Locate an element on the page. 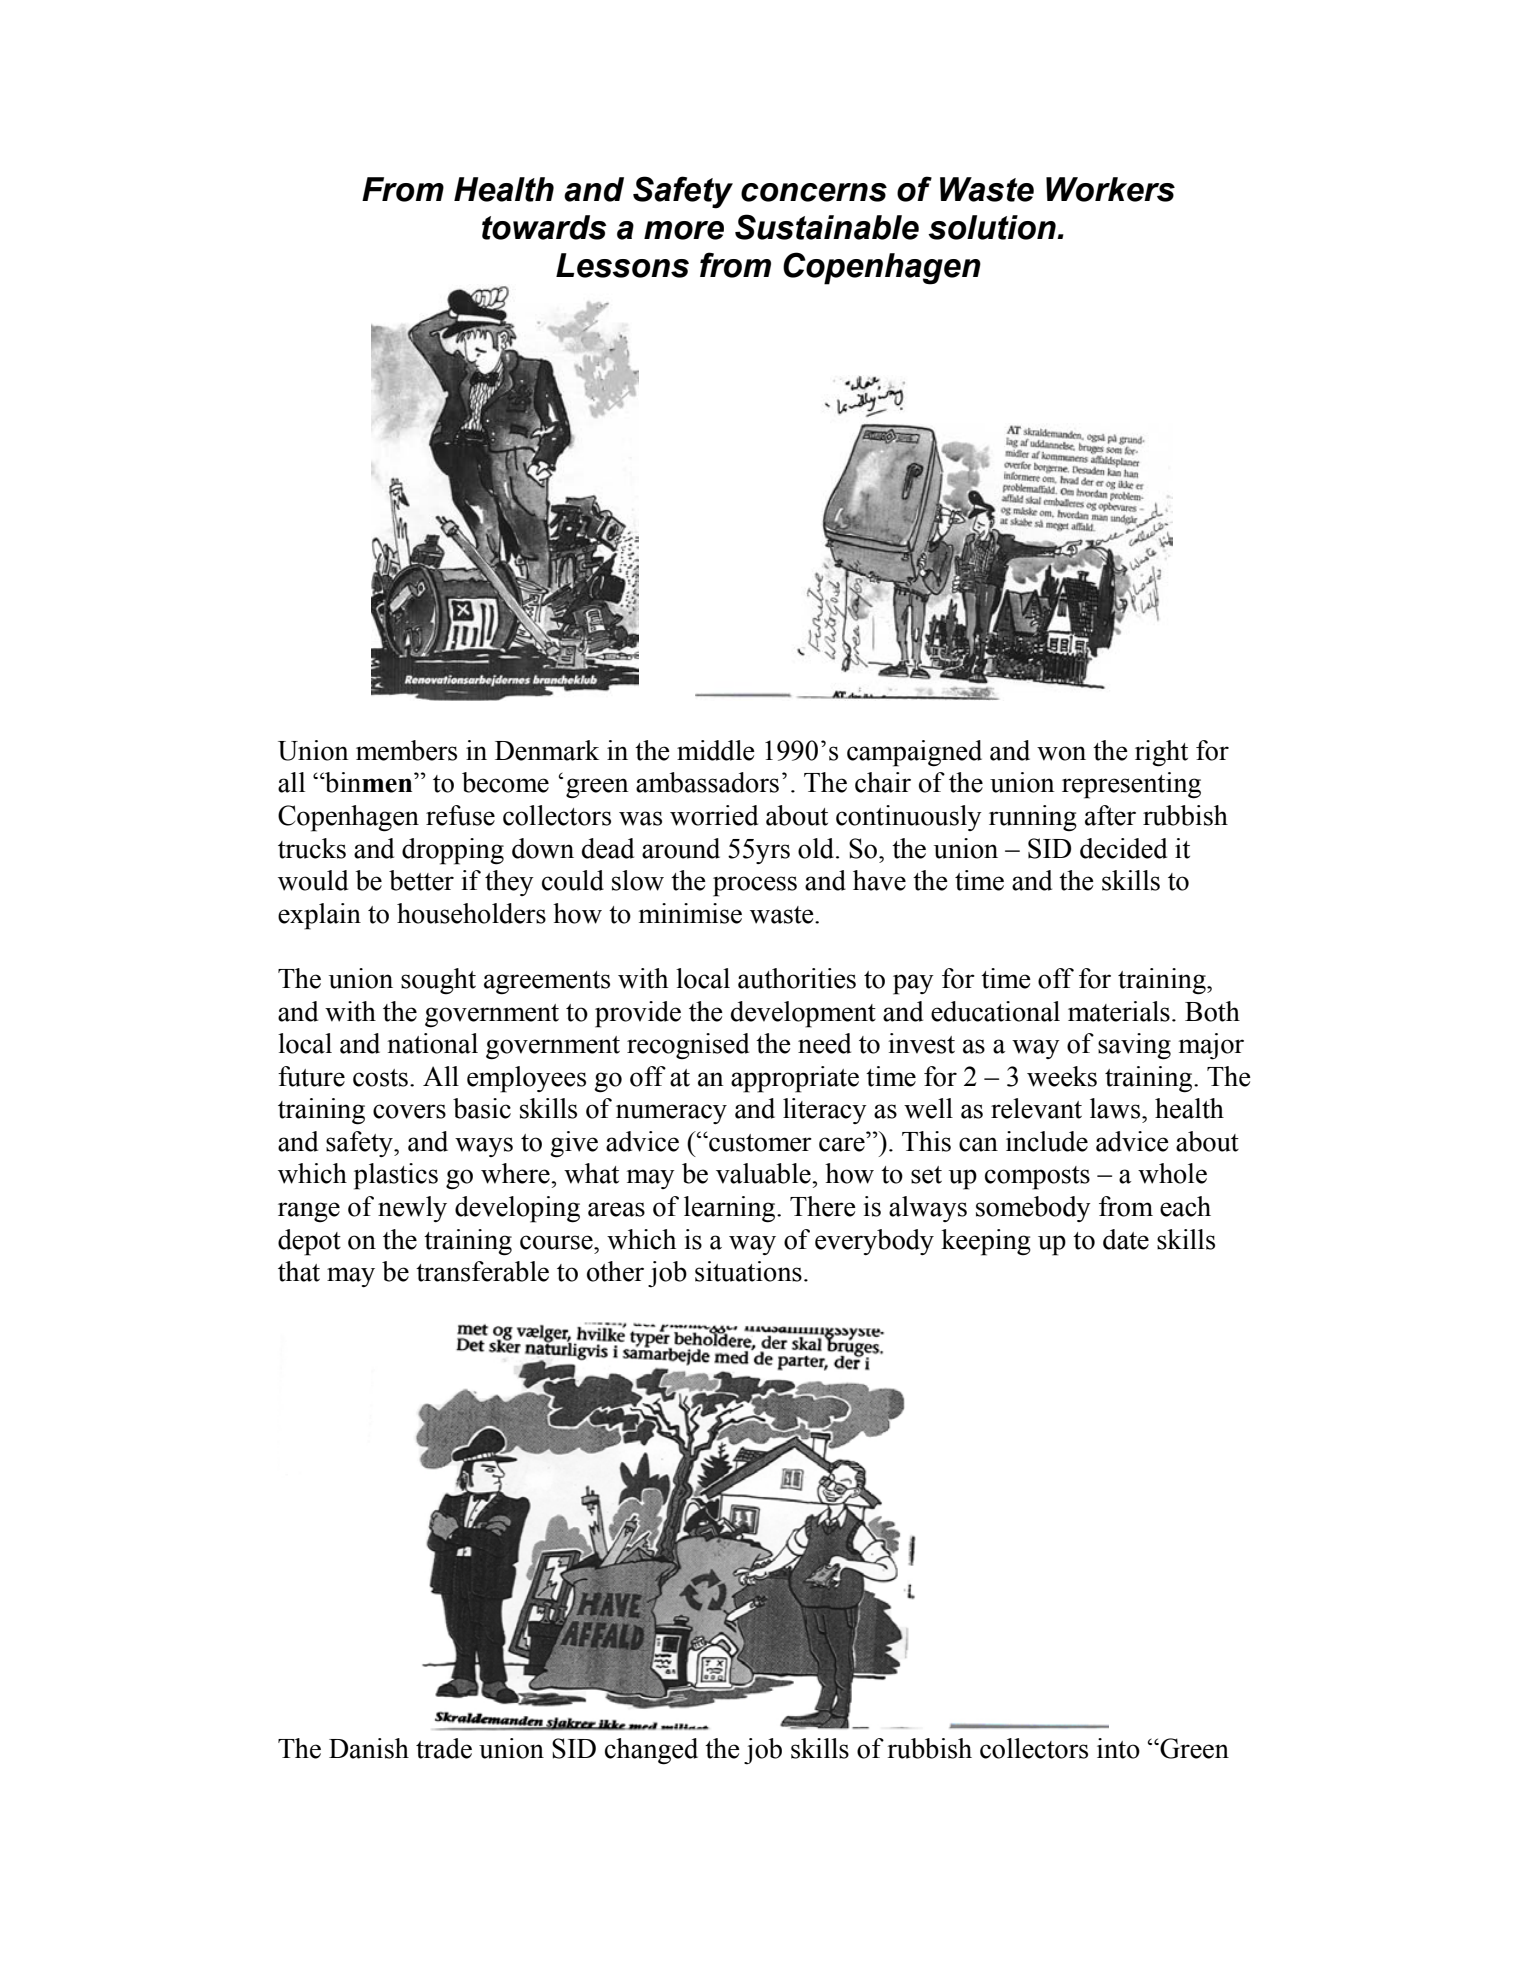 Image resolution: width=1536 pixels, height=1988 pixels. won is located at coordinates (1061, 753).
